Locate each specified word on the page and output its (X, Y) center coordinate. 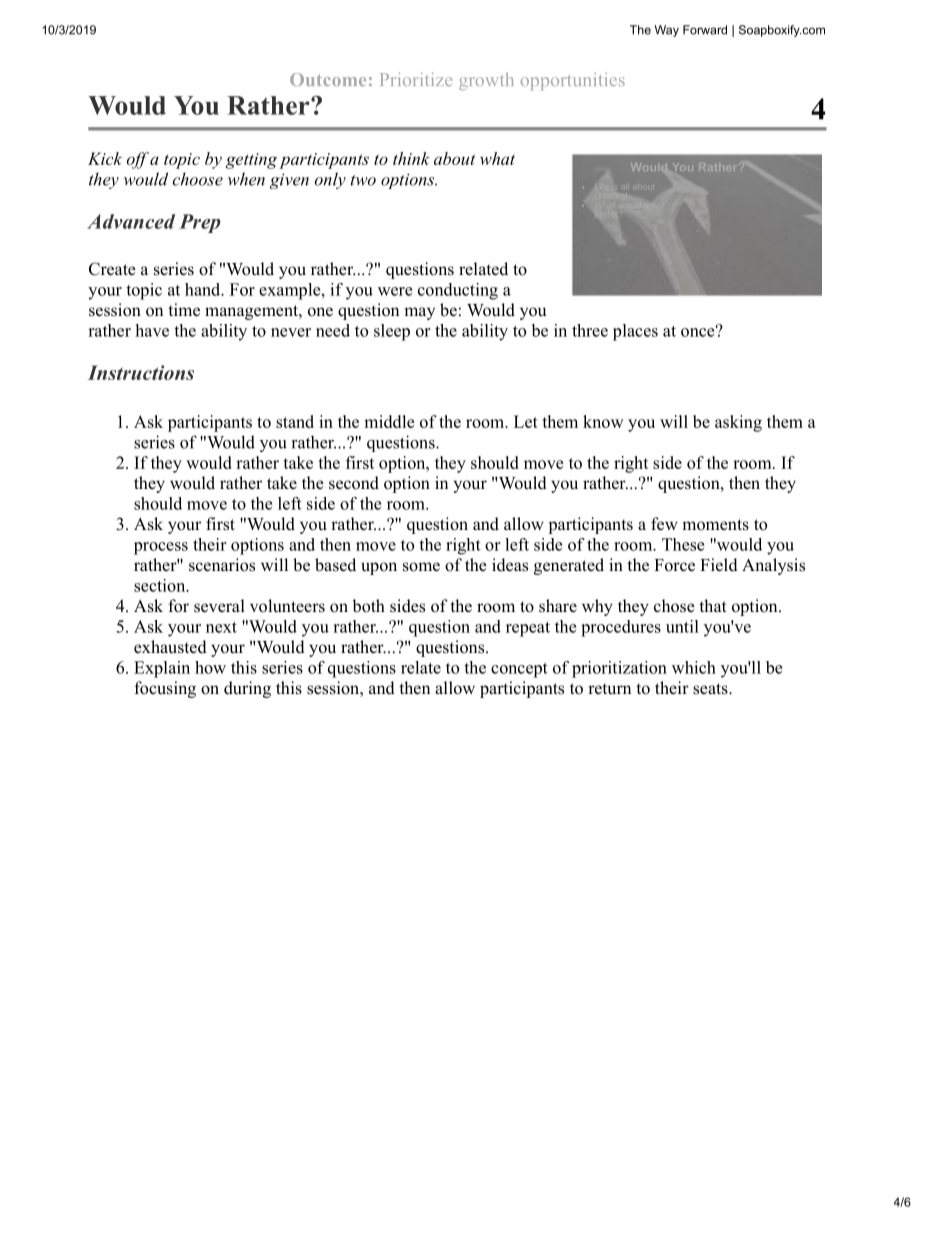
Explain (162, 669)
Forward (705, 30)
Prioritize (416, 79)
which (694, 667)
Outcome (328, 79)
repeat (528, 629)
